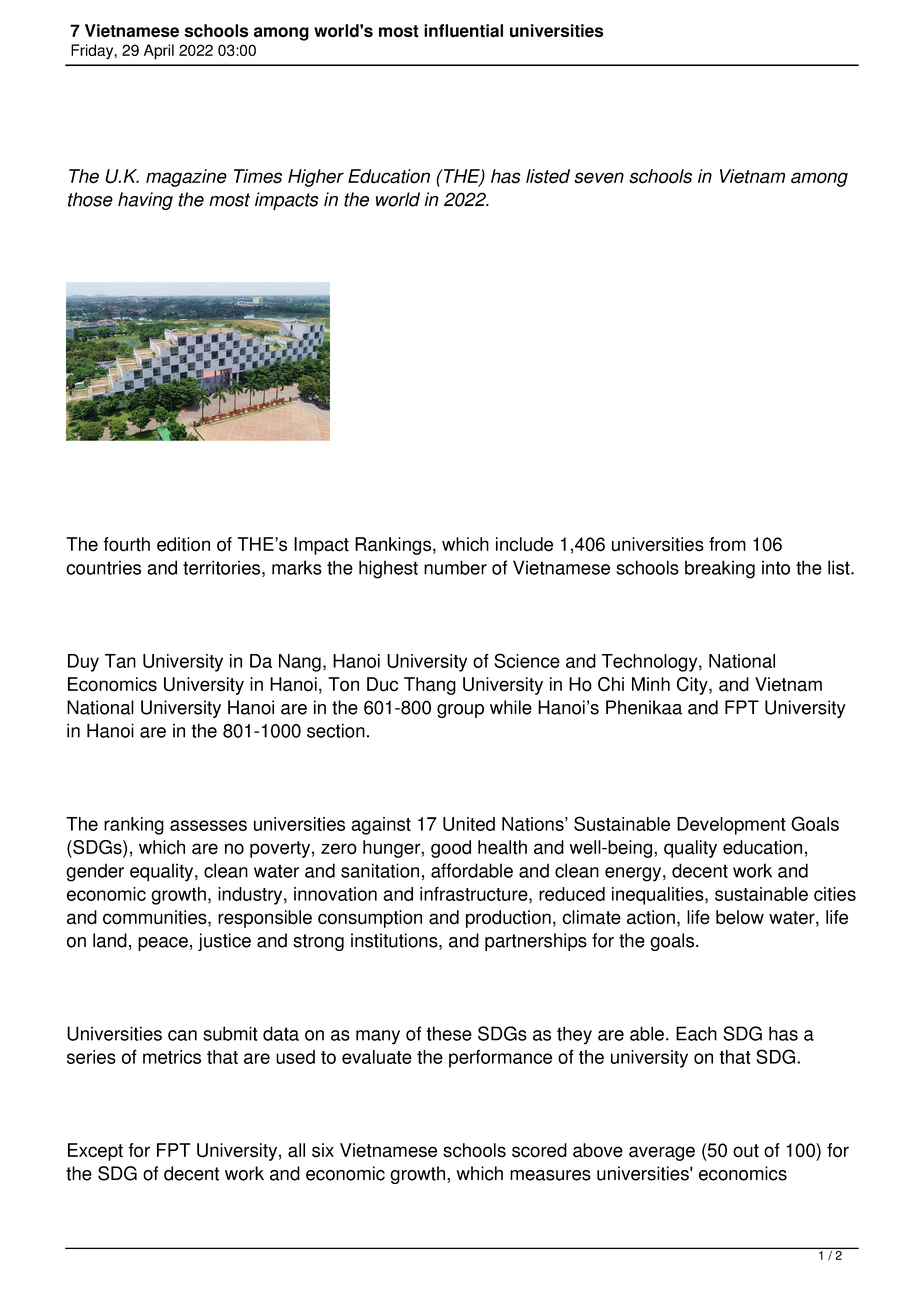 This document has height=1308, width=924. What do you see at coordinates (463, 31) in the document?
I see `influential` at bounding box center [463, 31].
